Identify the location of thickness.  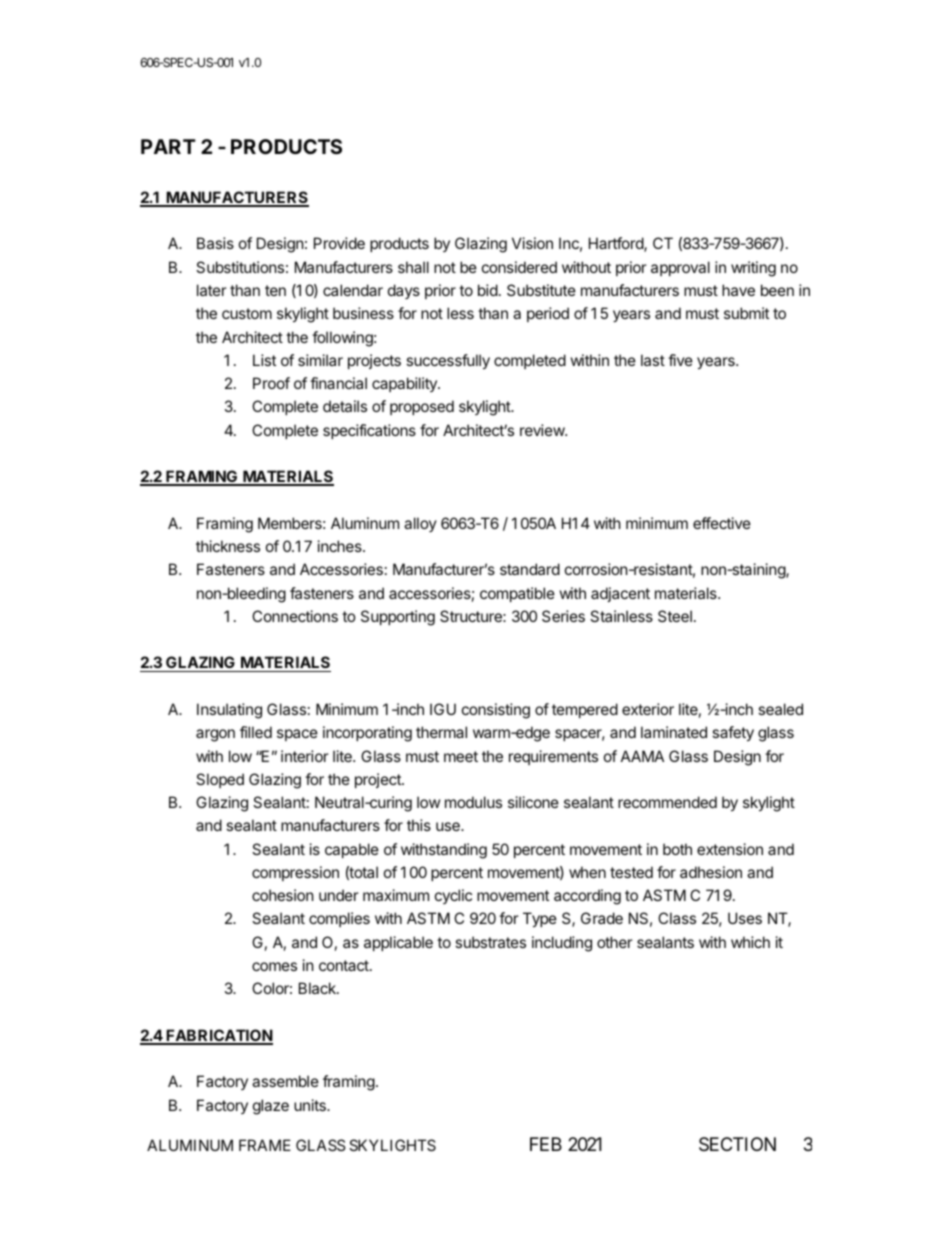
(228, 546).
